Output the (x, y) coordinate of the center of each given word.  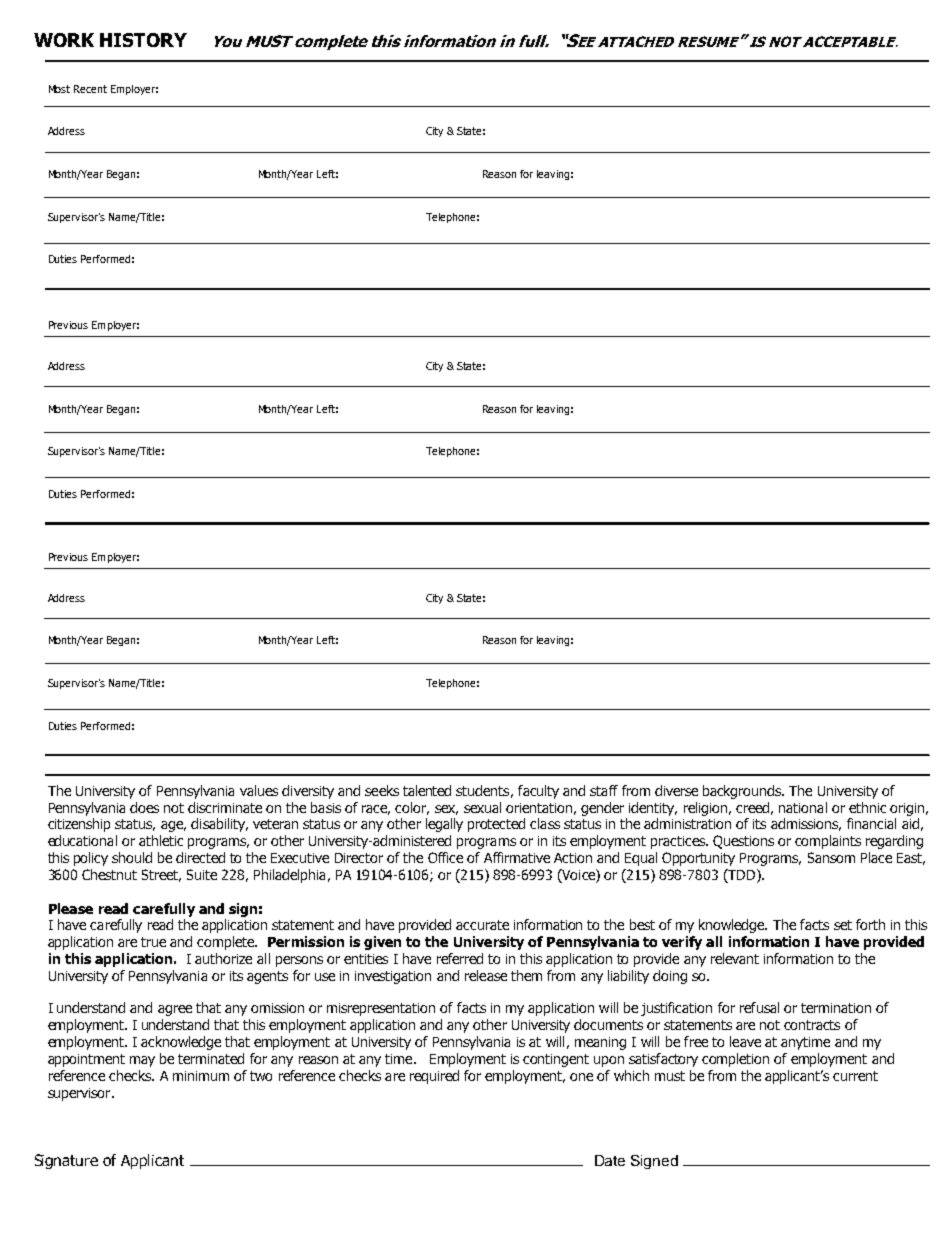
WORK (64, 40)
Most (59, 89)
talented (427, 790)
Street (161, 875)
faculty (538, 792)
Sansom (831, 857)
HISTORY (143, 40)
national (803, 807)
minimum (201, 1076)
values (259, 790)
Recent (90, 89)
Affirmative (517, 857)
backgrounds (743, 792)
